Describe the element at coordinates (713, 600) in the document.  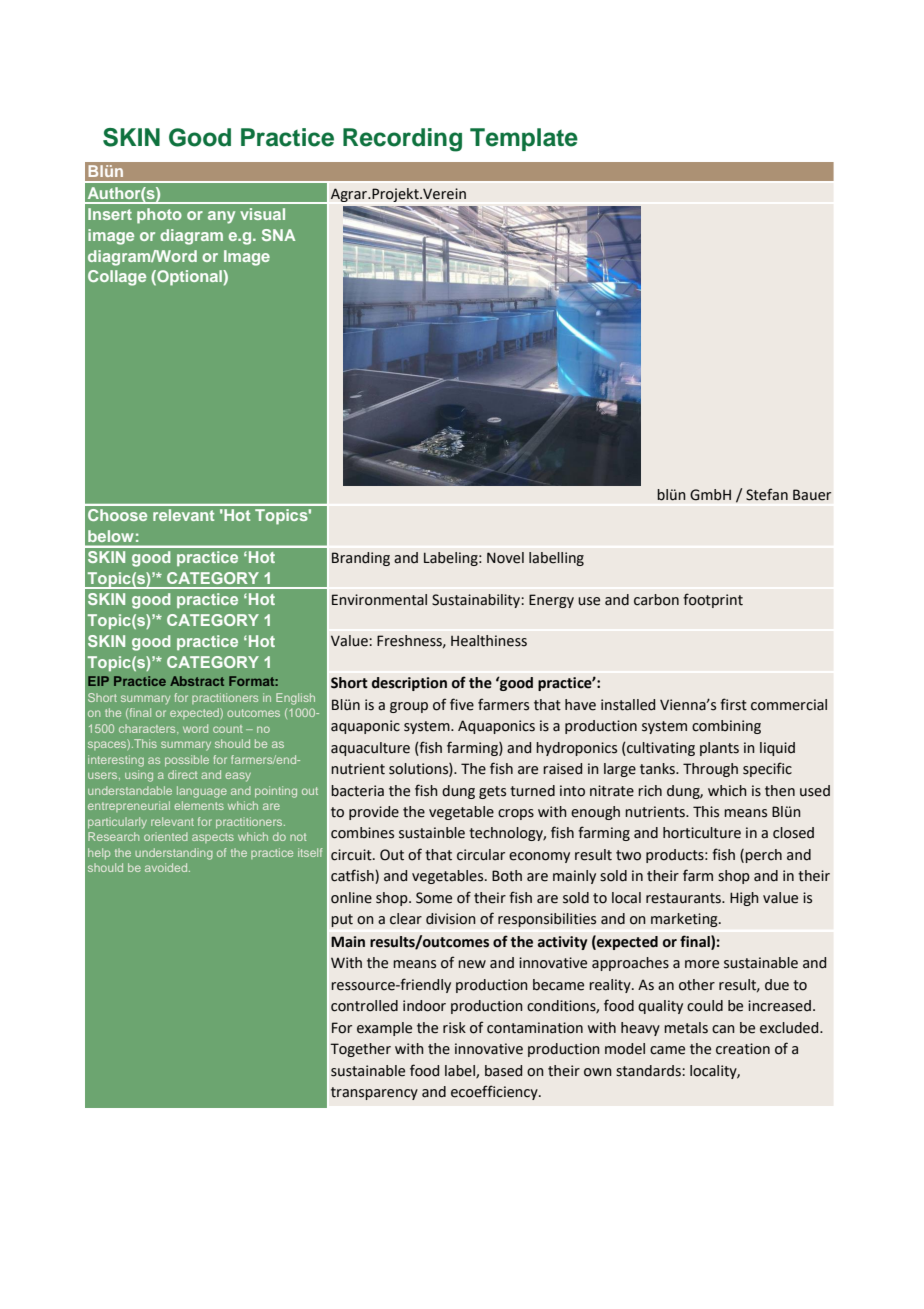
I see `footprint` at that location.
